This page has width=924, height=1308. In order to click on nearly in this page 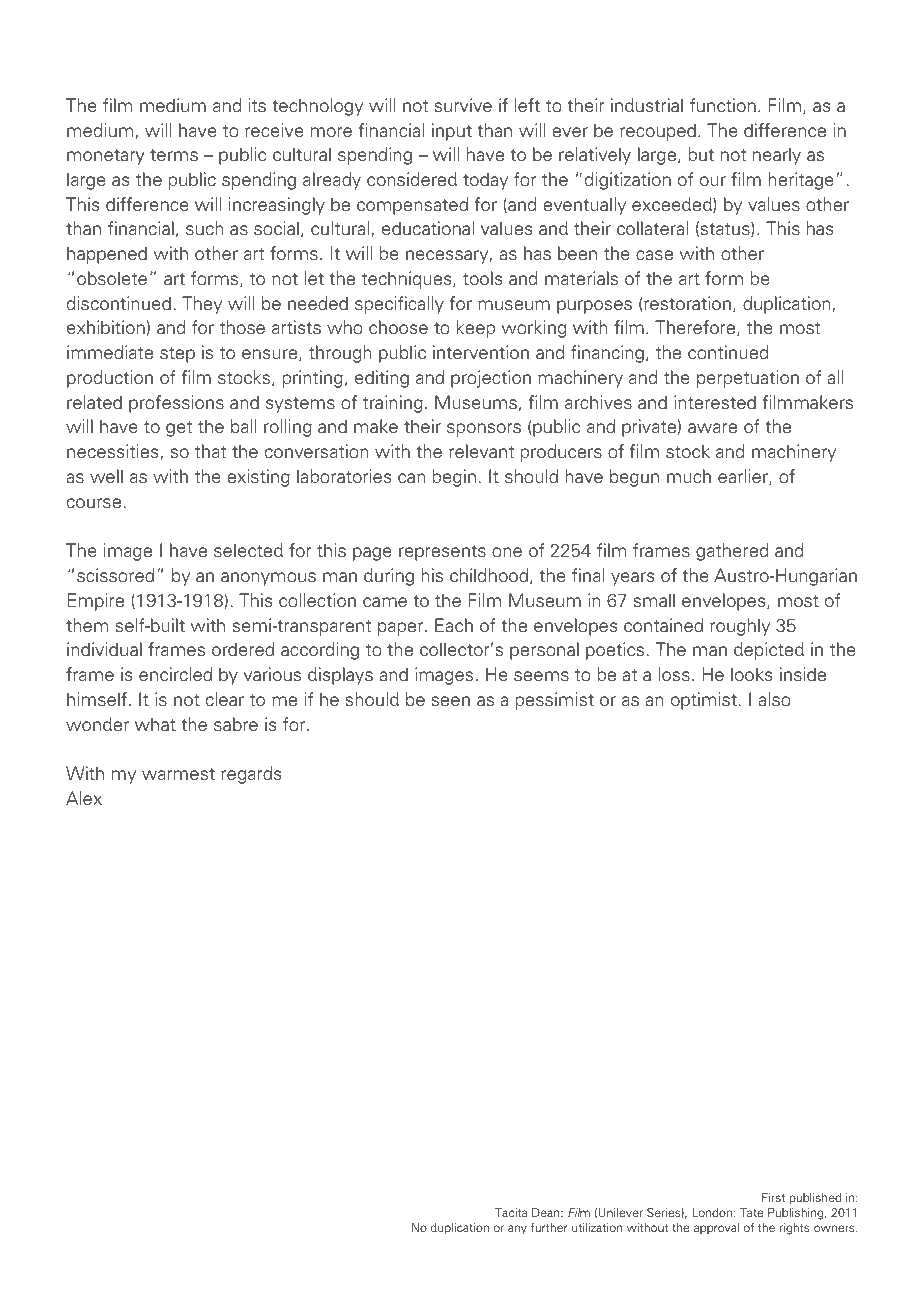, I will do `click(777, 156)`.
